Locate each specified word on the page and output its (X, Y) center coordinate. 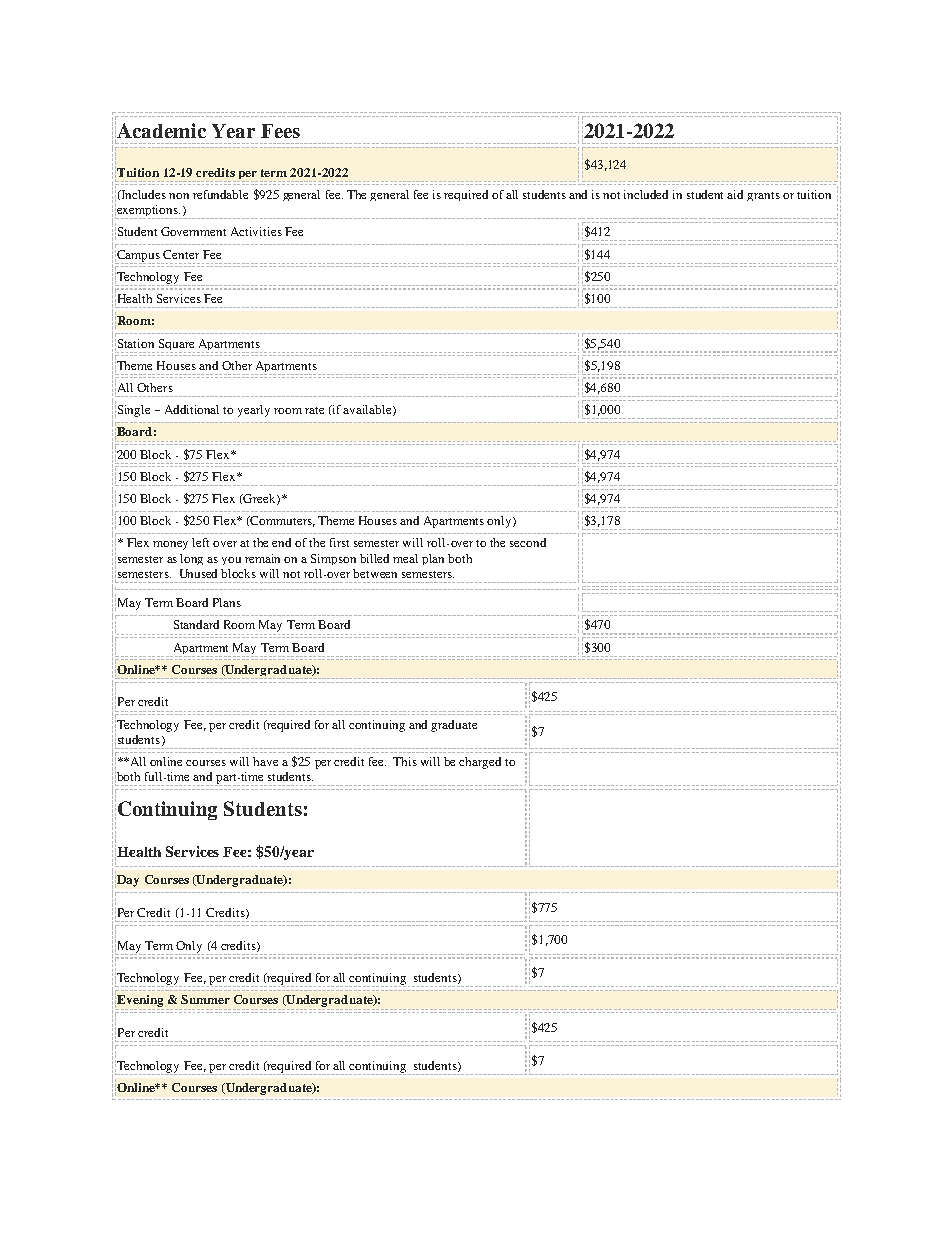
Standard (196, 624)
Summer (205, 999)
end (281, 542)
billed (374, 558)
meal (405, 558)
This (405, 761)
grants (763, 196)
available (368, 410)
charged (480, 763)
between (375, 573)
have (265, 761)
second (528, 542)
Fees (280, 131)
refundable (220, 194)
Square (176, 346)
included (646, 194)
